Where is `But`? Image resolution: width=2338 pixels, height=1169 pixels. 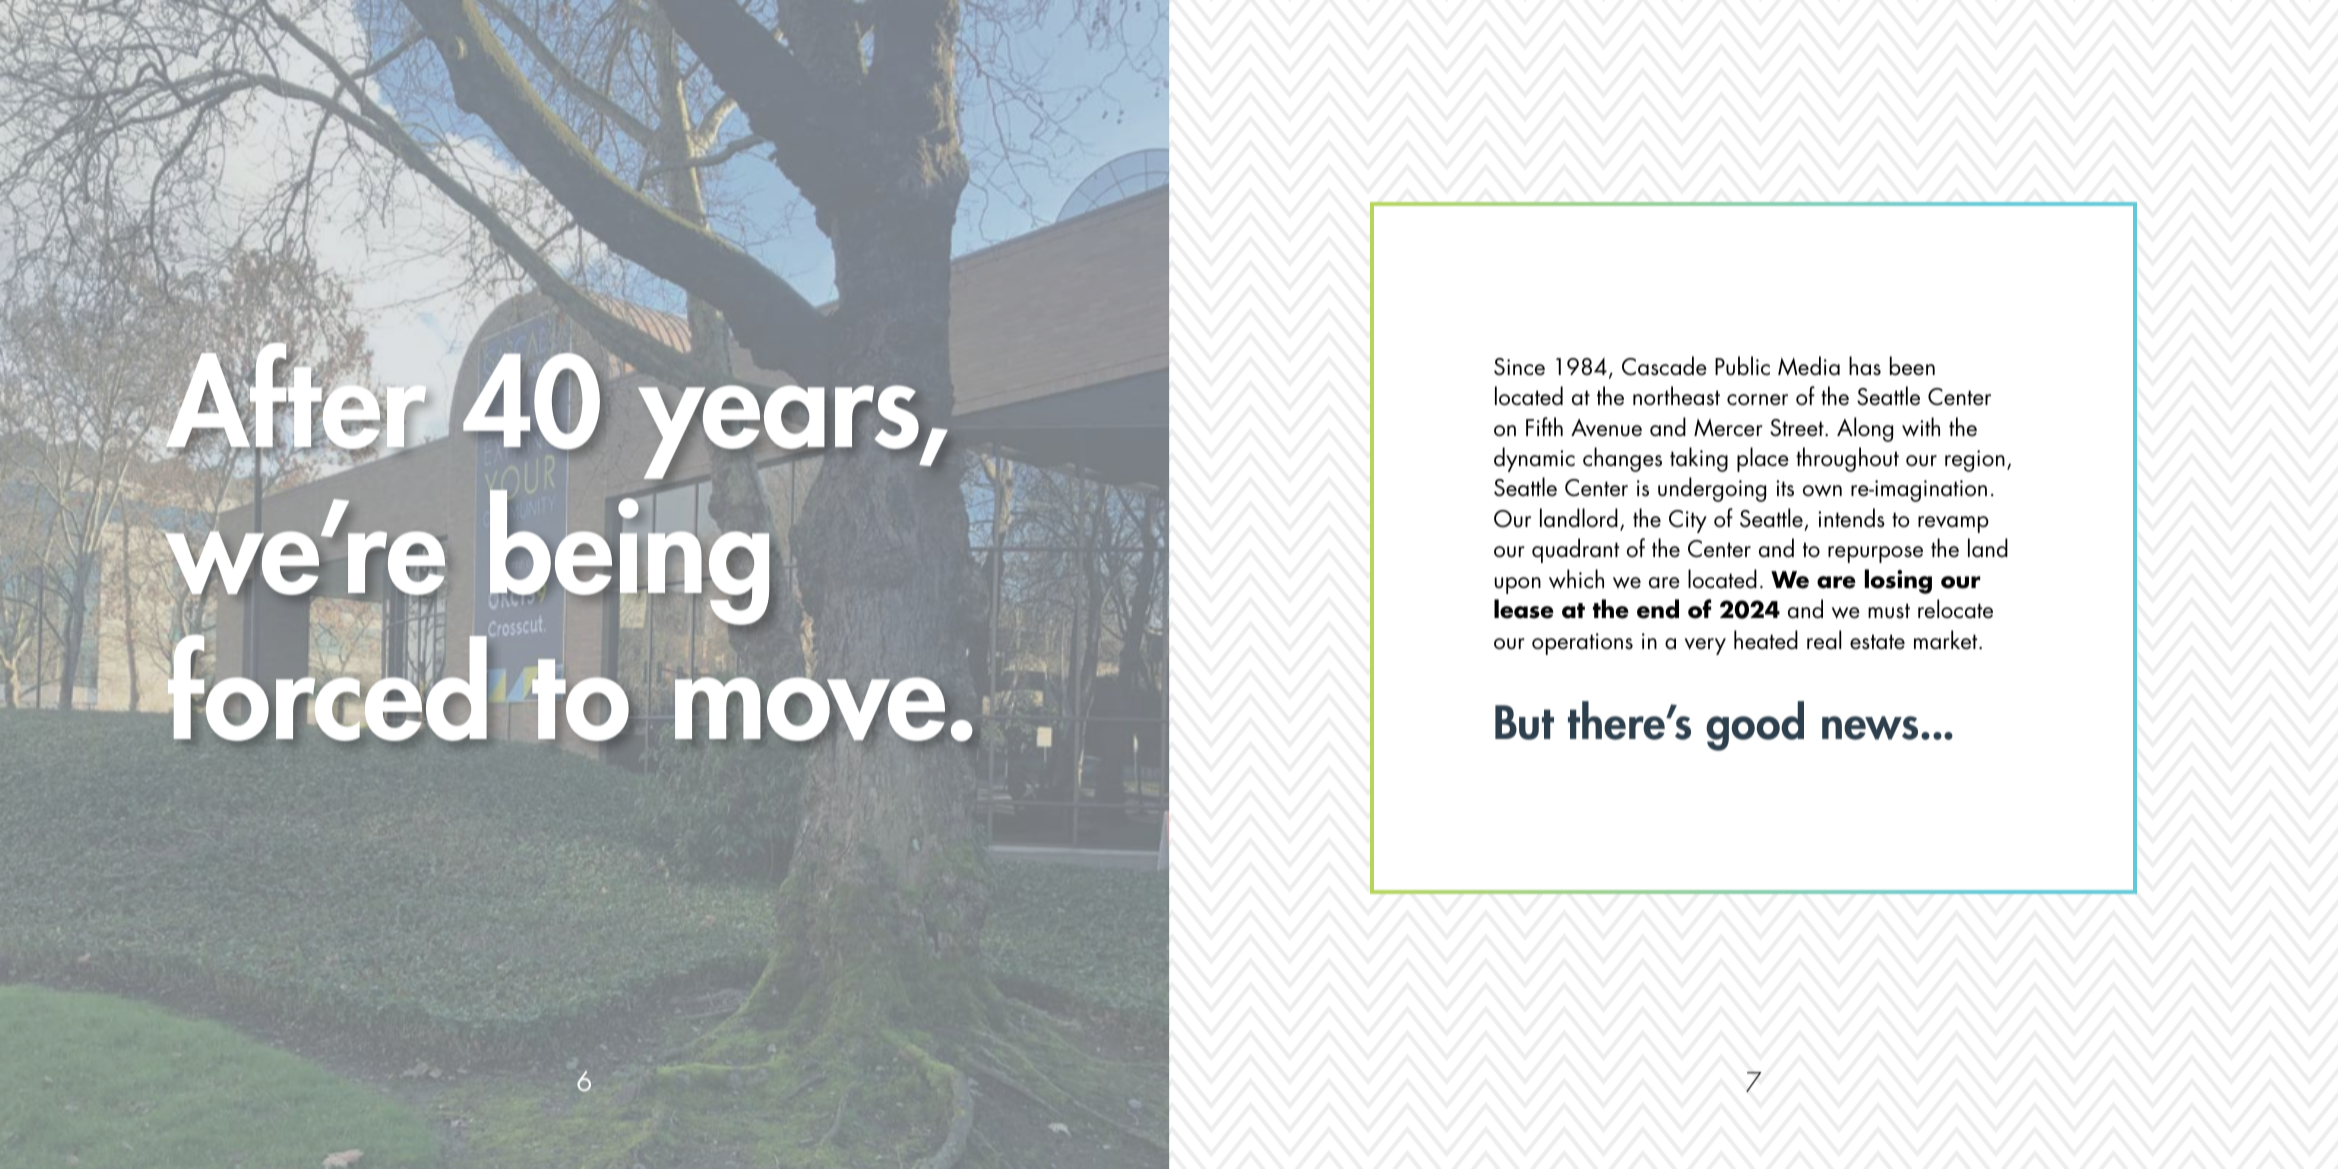
But is located at coordinates (1524, 722).
